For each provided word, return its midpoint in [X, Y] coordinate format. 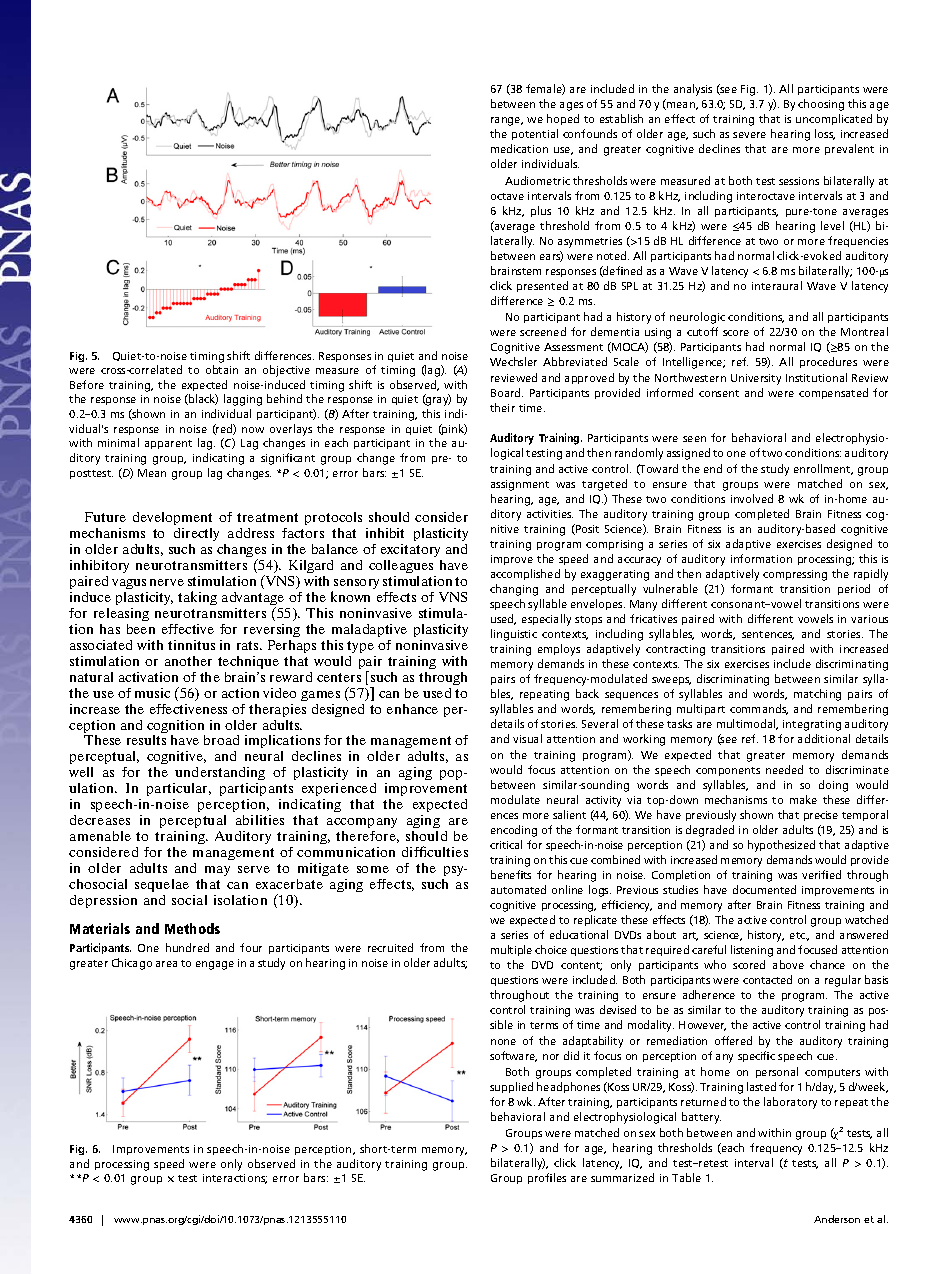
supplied [511, 1087]
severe [749, 135]
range [507, 121]
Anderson [837, 1219]
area [166, 964]
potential [535, 134]
